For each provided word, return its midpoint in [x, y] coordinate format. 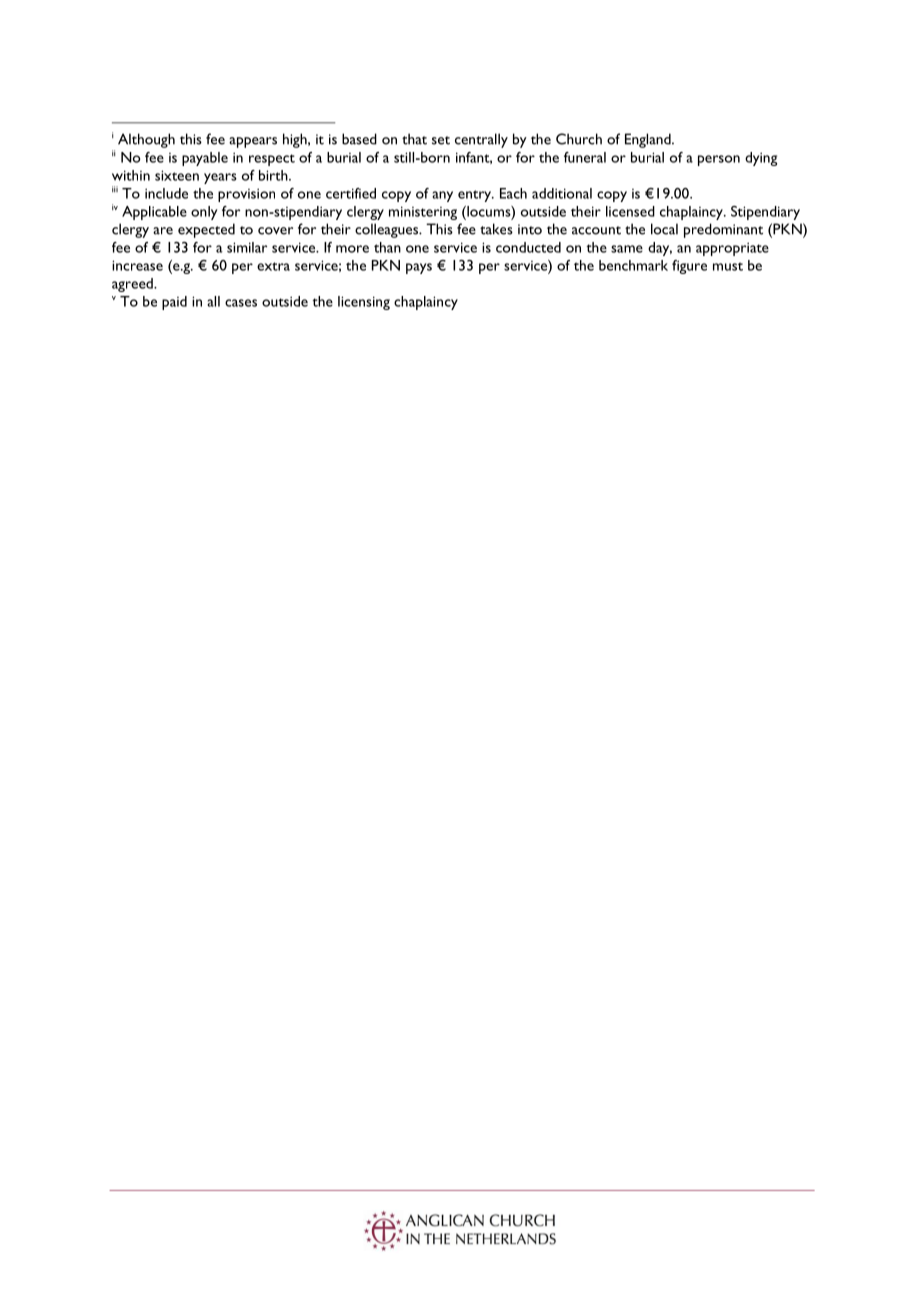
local [664, 229]
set [441, 140]
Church [579, 139]
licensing [364, 303]
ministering [423, 213]
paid [174, 303]
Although [146, 140]
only [204, 213]
